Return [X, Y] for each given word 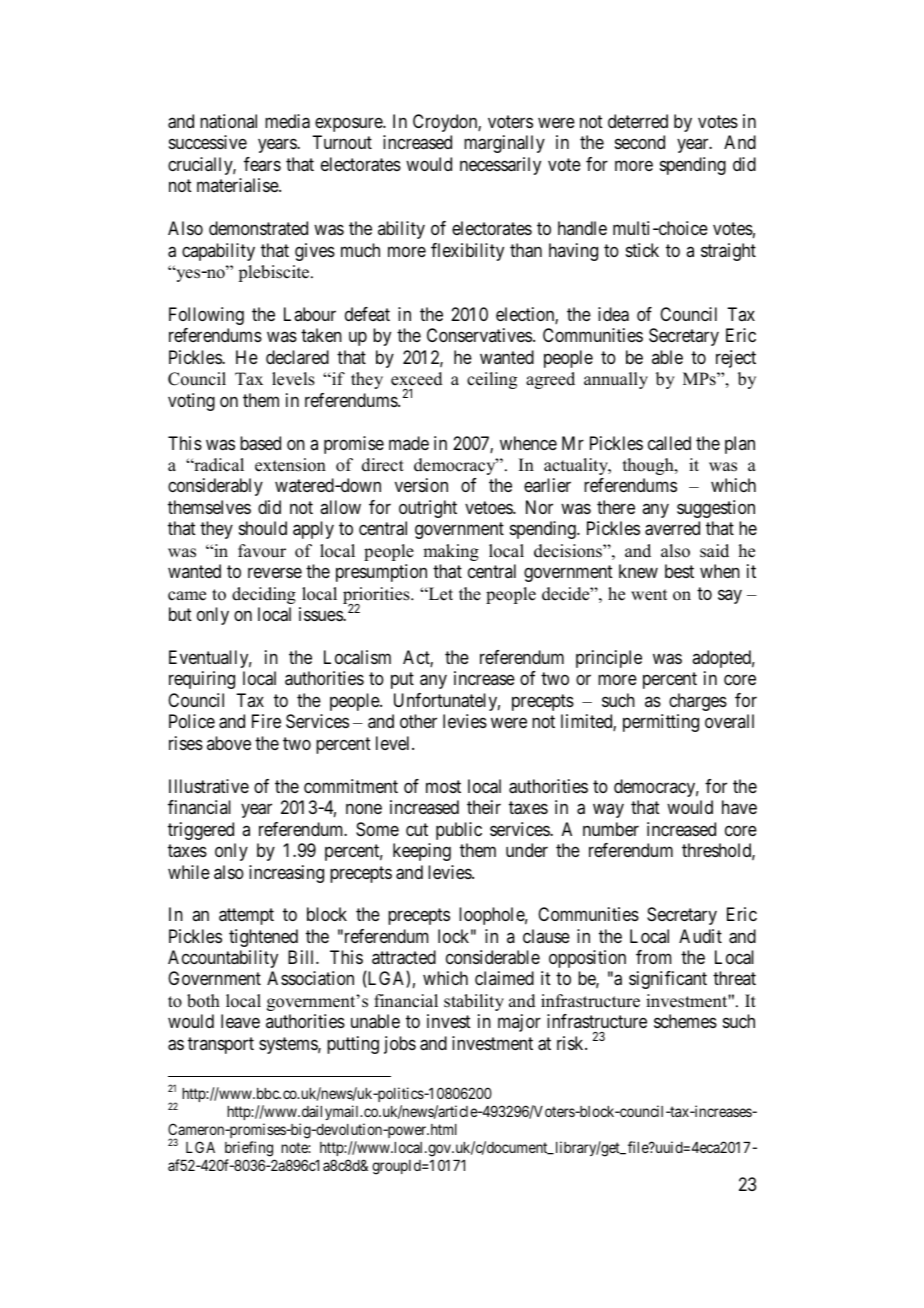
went [649, 595]
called [669, 443]
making [451, 552]
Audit [700, 936]
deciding [264, 595]
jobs [400, 1045]
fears [262, 164]
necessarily [500, 166]
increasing [286, 874]
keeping [422, 852]
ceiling [492, 380]
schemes [685, 1021]
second [640, 142]
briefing [249, 1149]
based [260, 443]
